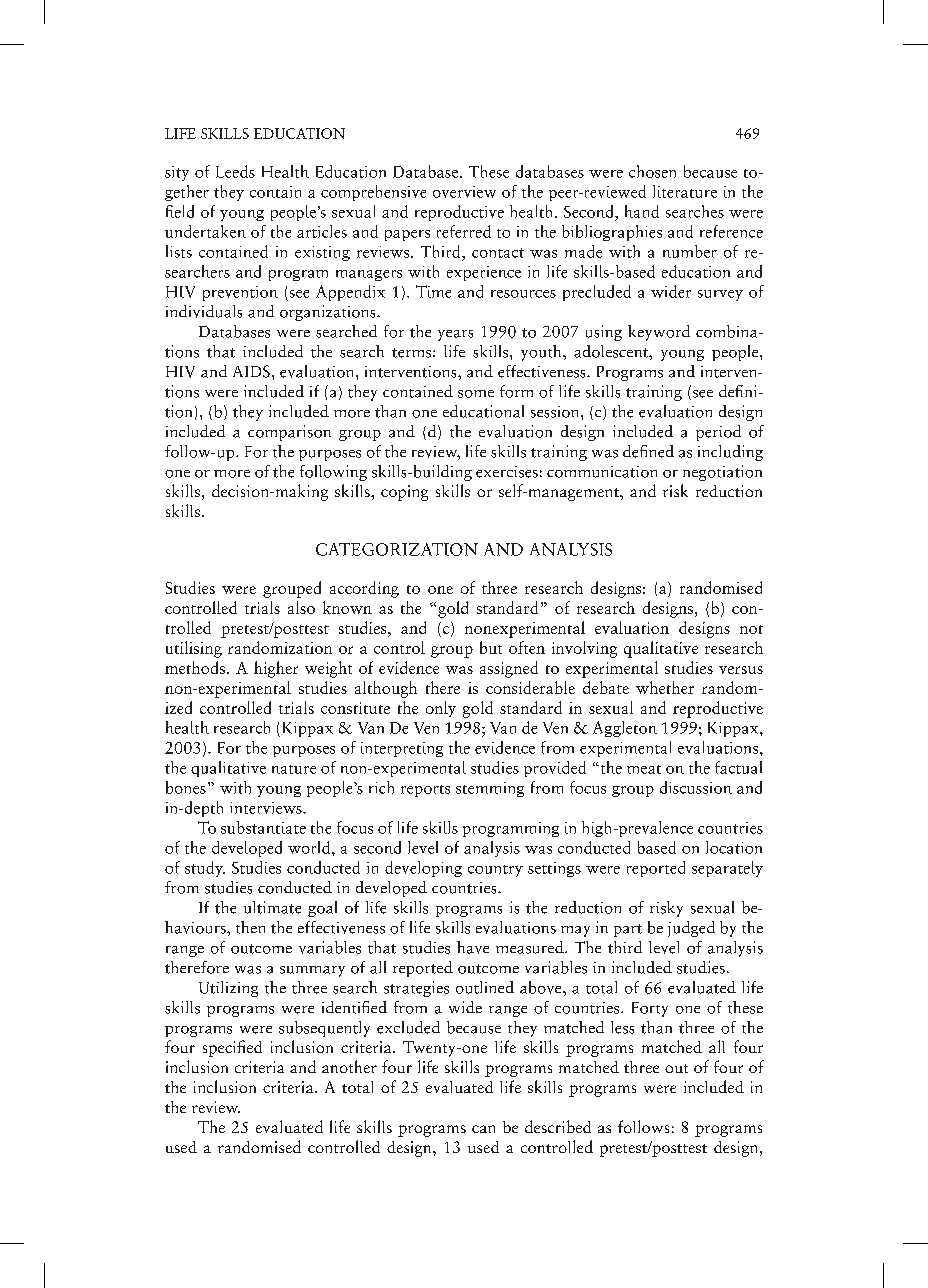 This page has height=1288, width=928. What do you see at coordinates (665, 687) in the page?
I see `whether` at bounding box center [665, 687].
